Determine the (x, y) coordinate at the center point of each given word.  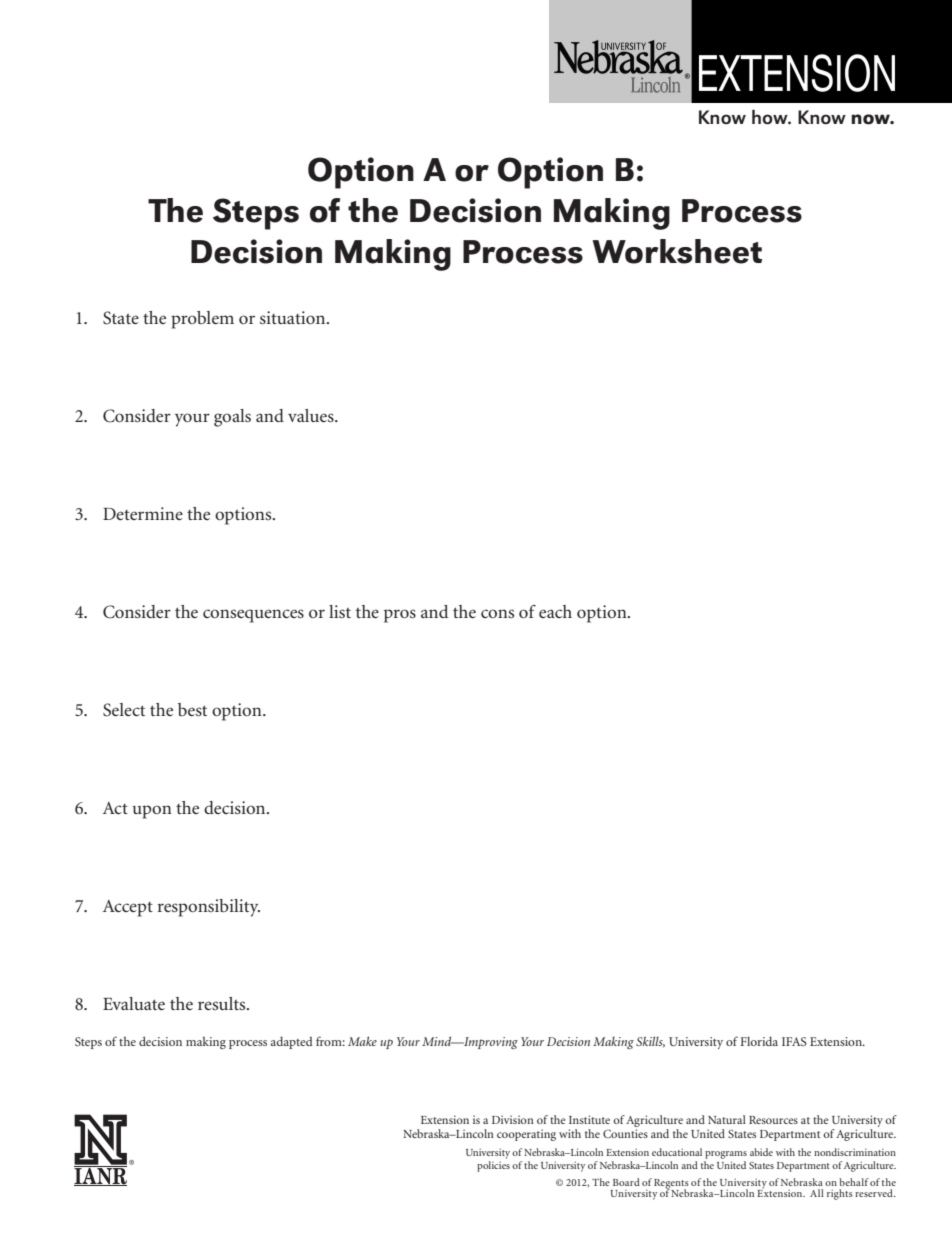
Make (362, 1041)
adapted (291, 1042)
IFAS (794, 1041)
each (555, 611)
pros (400, 616)
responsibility (209, 908)
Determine (143, 513)
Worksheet (677, 251)
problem (202, 320)
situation (294, 317)
